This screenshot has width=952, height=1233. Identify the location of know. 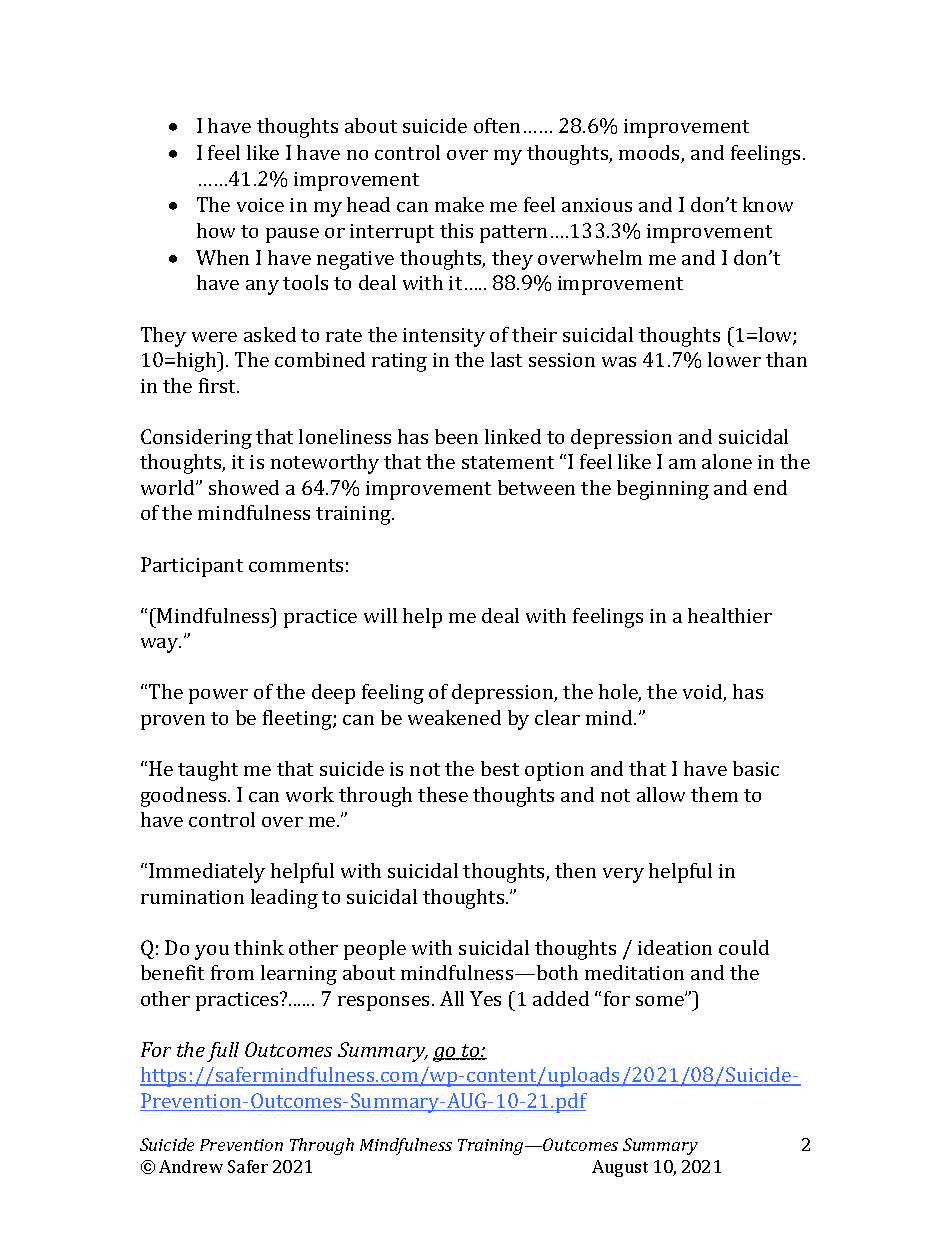
(768, 204).
